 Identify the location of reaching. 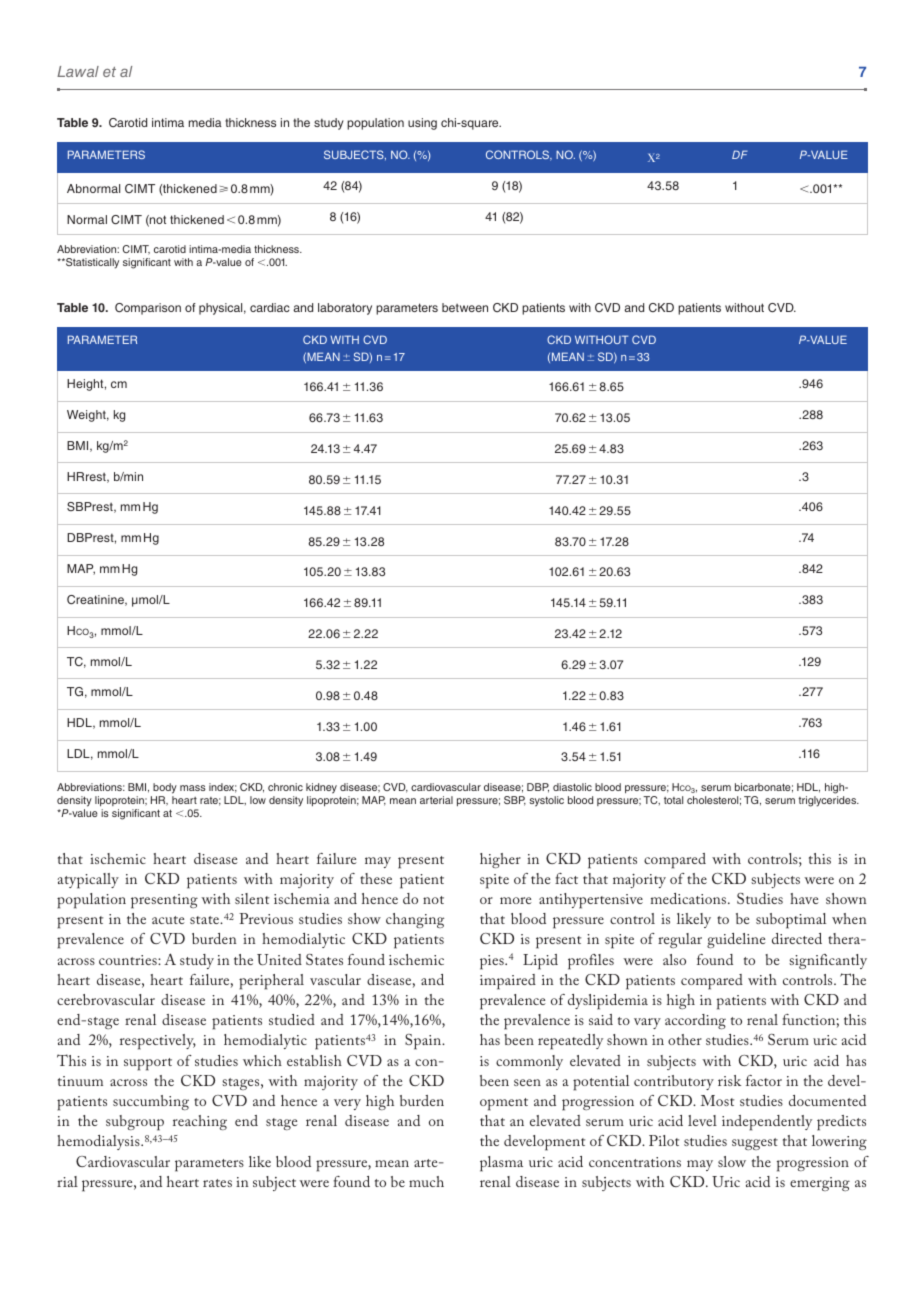
(200, 1122).
